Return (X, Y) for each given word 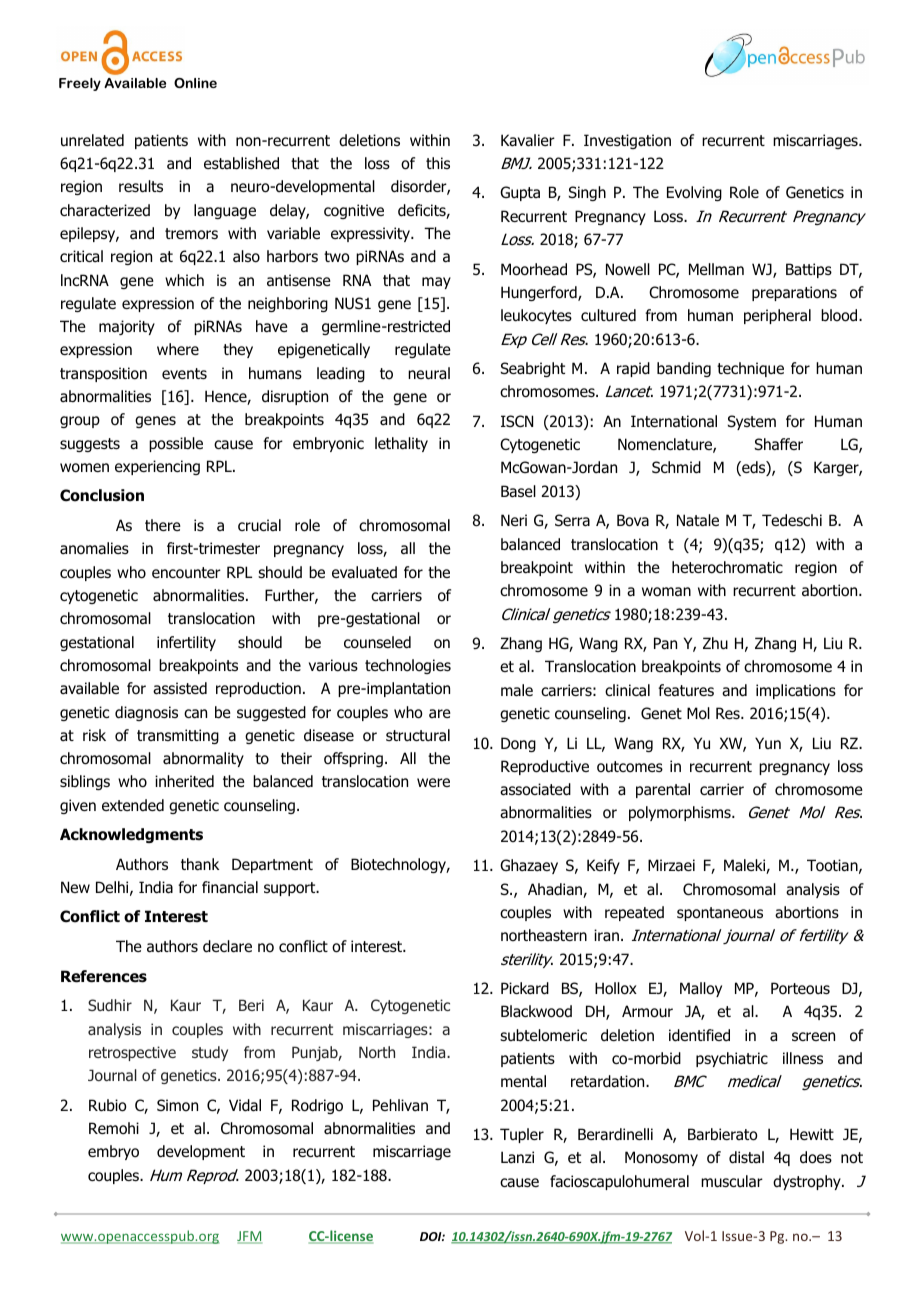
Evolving (694, 193)
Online (195, 83)
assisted (180, 688)
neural (429, 373)
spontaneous (720, 914)
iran (606, 935)
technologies (408, 666)
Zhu (715, 643)
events (184, 373)
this (438, 163)
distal (746, 1157)
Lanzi (517, 1157)
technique (750, 369)
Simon (177, 1105)
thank (200, 864)
